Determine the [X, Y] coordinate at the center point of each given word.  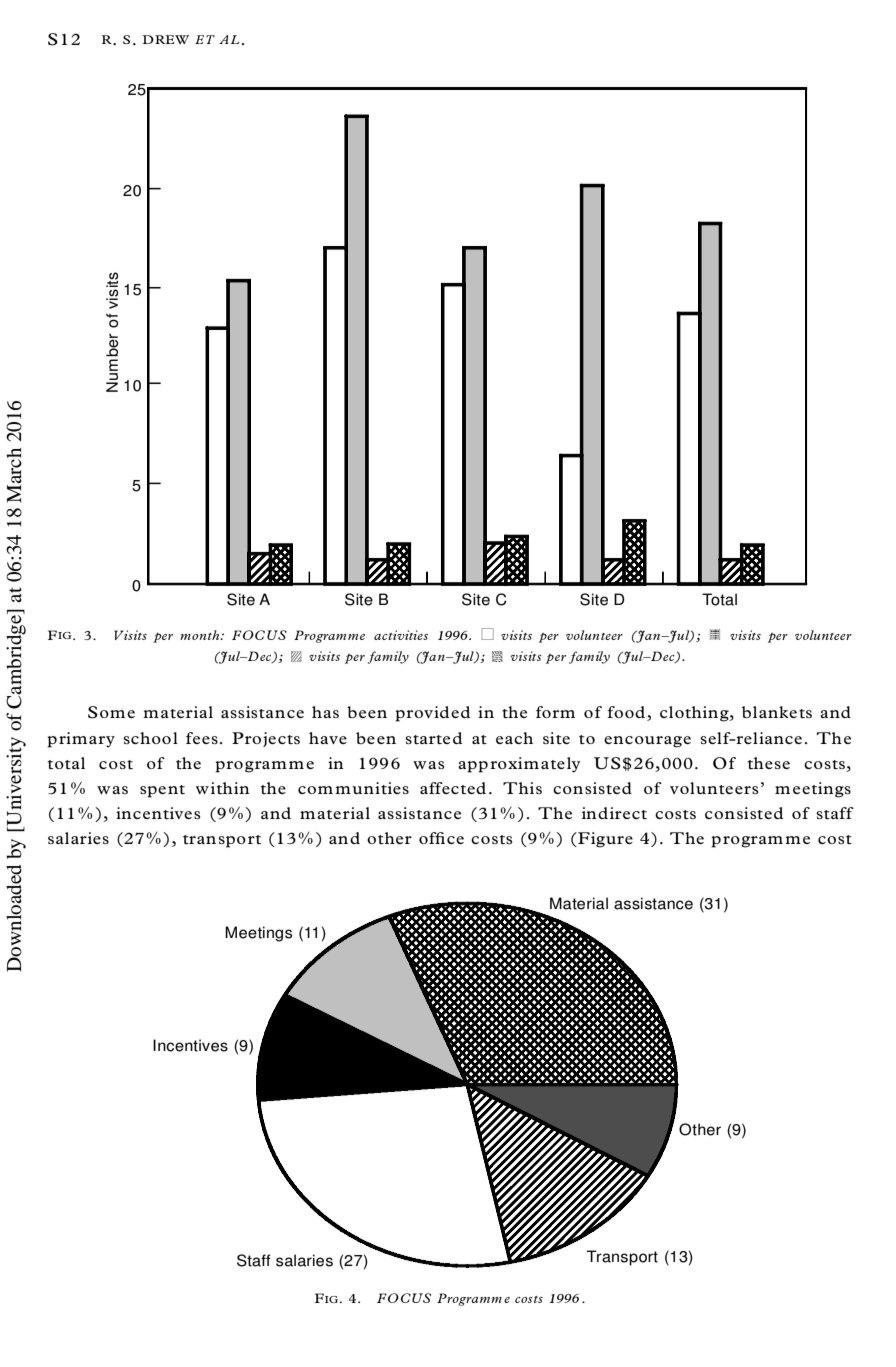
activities [401, 635]
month [201, 635]
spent [162, 791]
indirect [614, 813]
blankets [777, 712]
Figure [604, 840]
